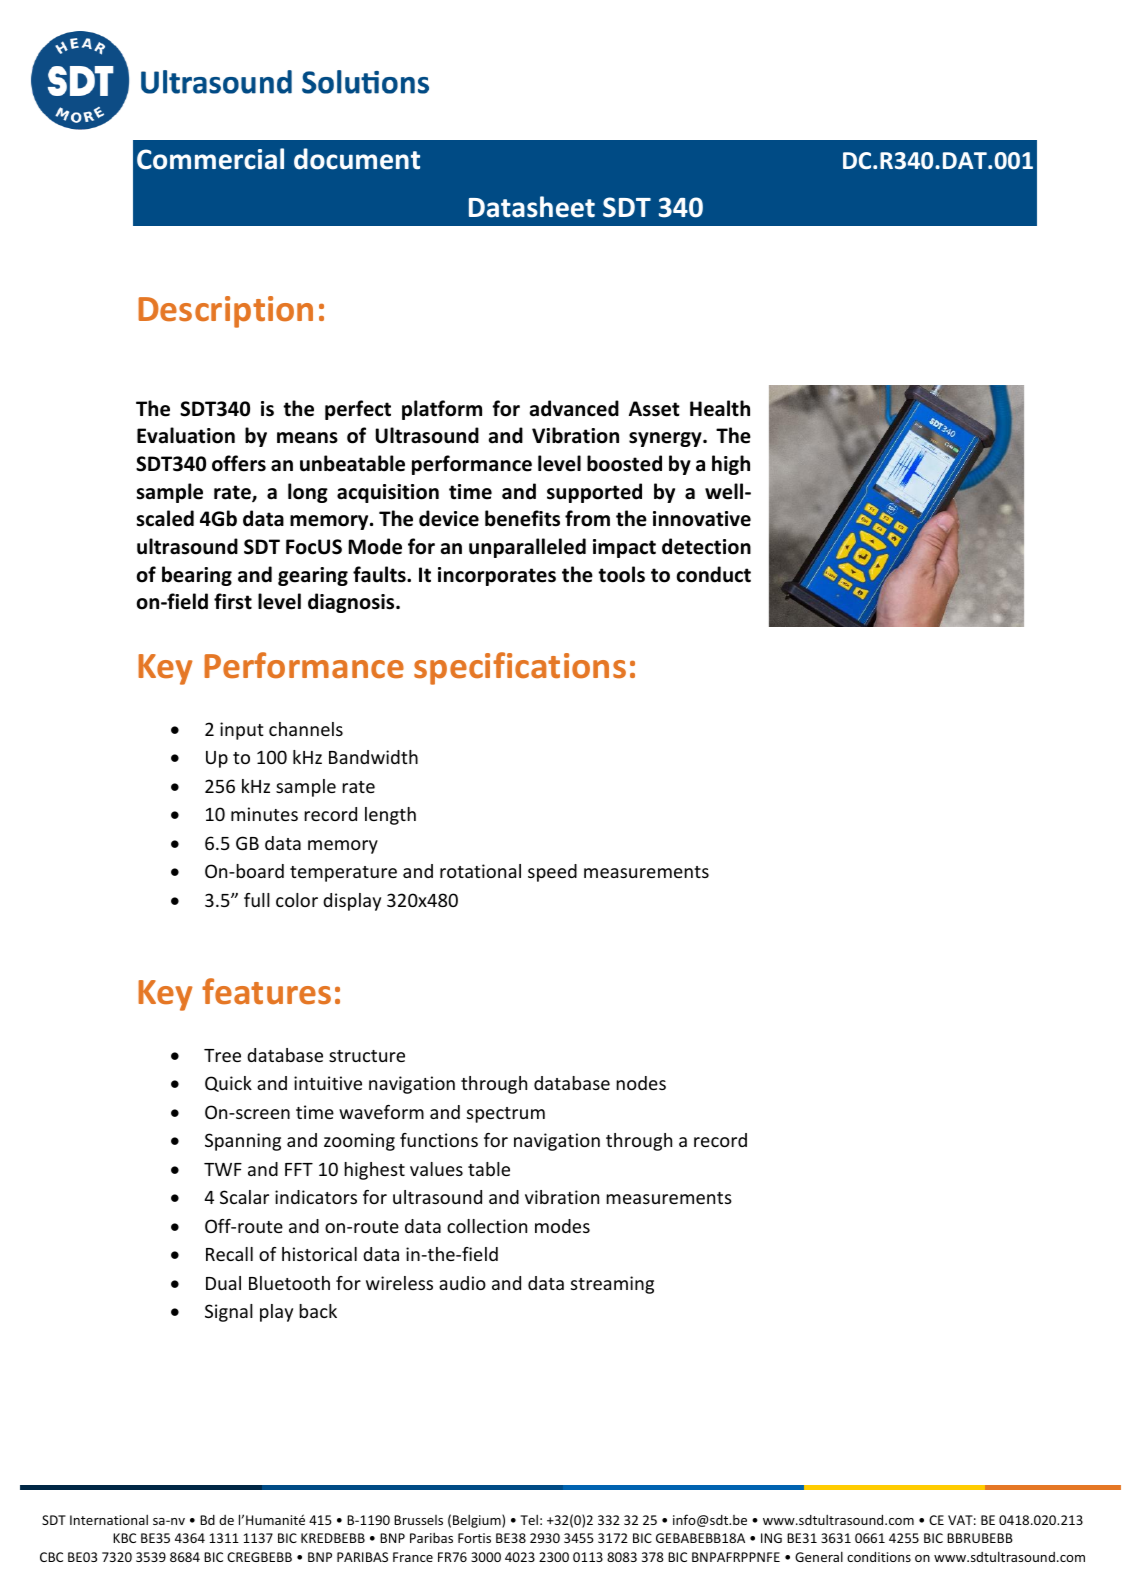  Describe the element at coordinates (223, 1169) in the image. I see `TWF` at that location.
